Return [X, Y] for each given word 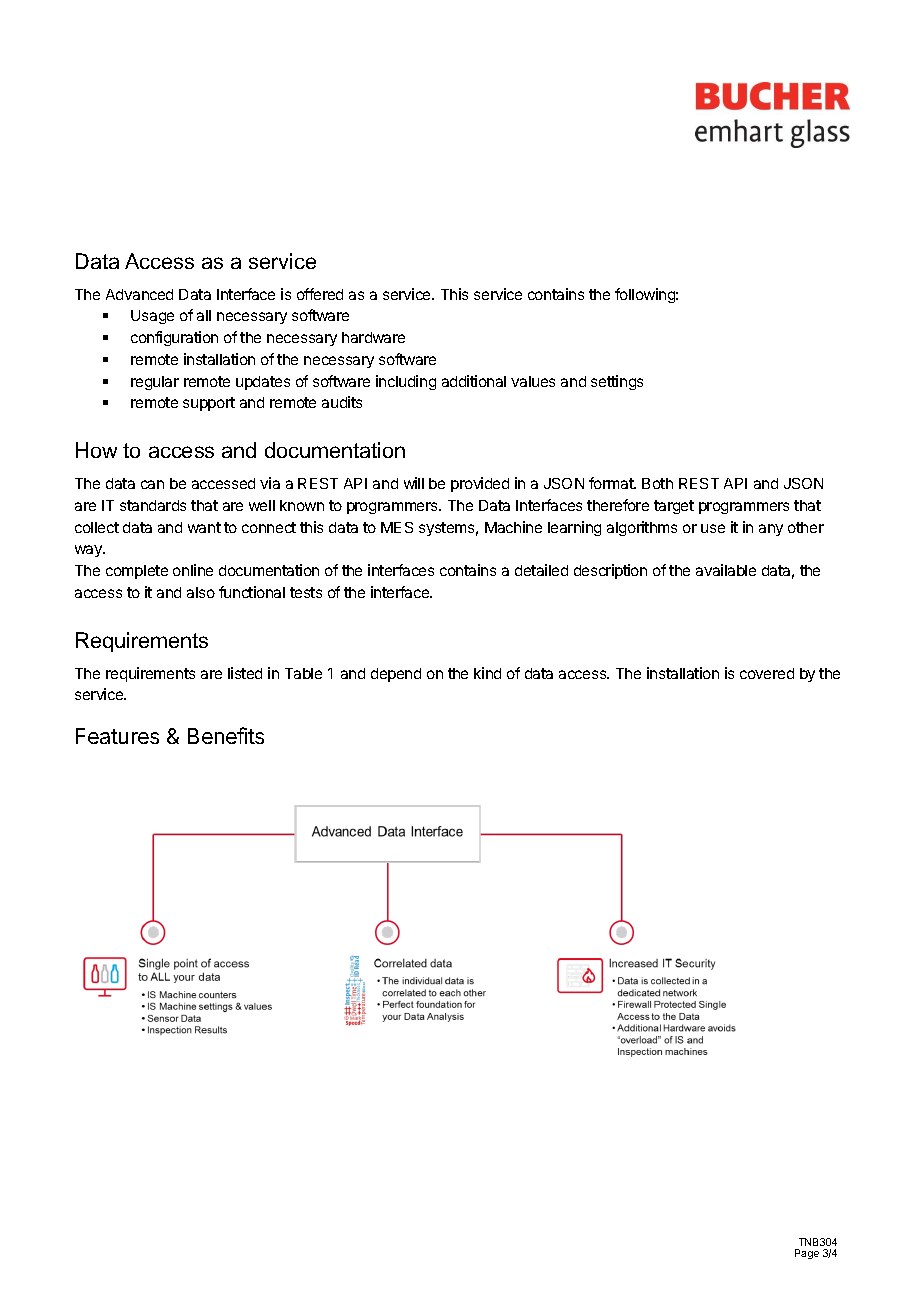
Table [303, 673]
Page [807, 1254]
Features [117, 736]
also [201, 592]
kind [487, 673]
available [726, 570]
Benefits [226, 735]
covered [767, 673]
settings [617, 382]
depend [396, 675]
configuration [174, 338]
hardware [373, 337]
